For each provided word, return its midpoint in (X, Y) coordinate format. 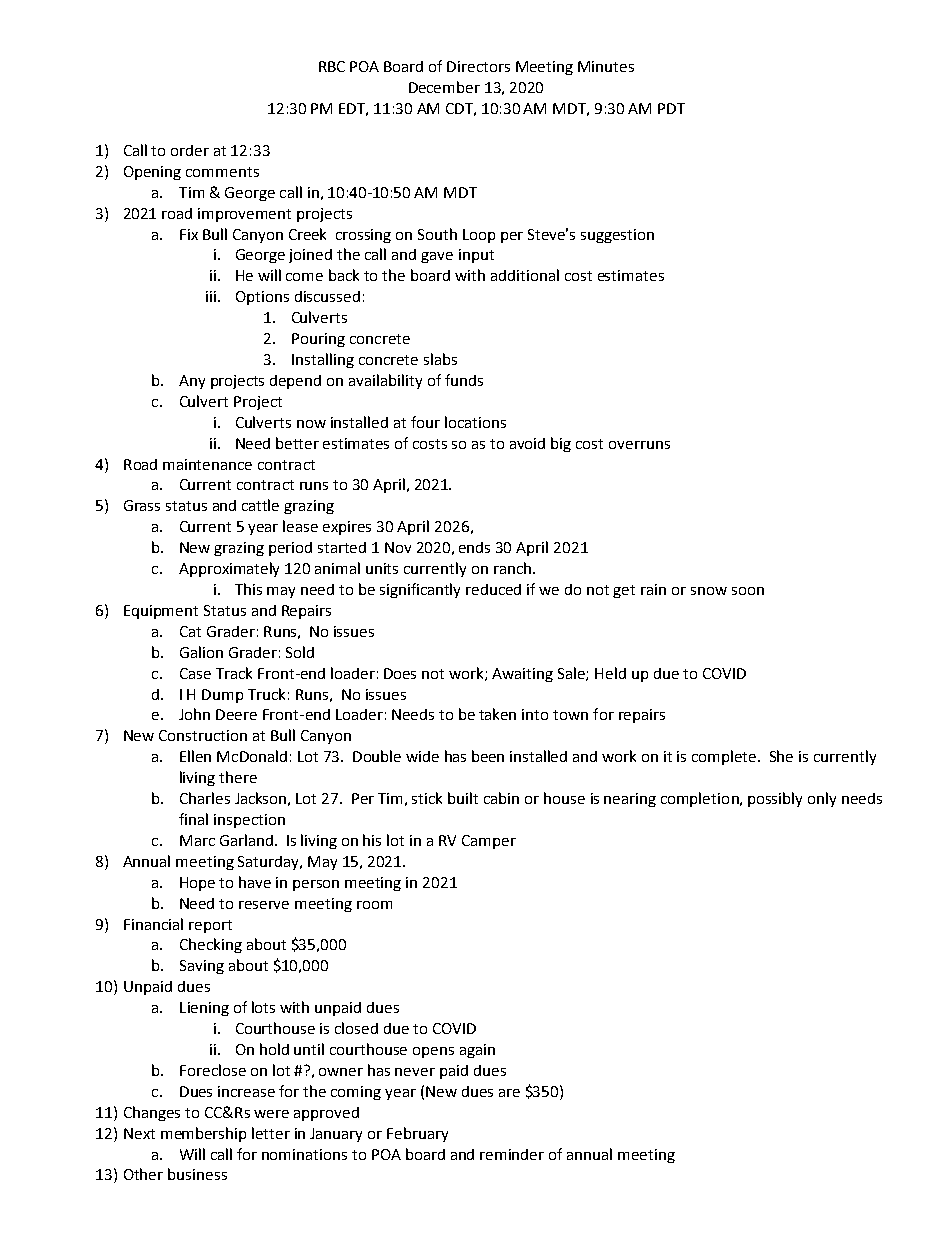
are (509, 1093)
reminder (512, 1154)
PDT (671, 108)
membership (203, 1134)
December (444, 87)
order (190, 150)
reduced (493, 589)
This (248, 589)
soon (748, 591)
